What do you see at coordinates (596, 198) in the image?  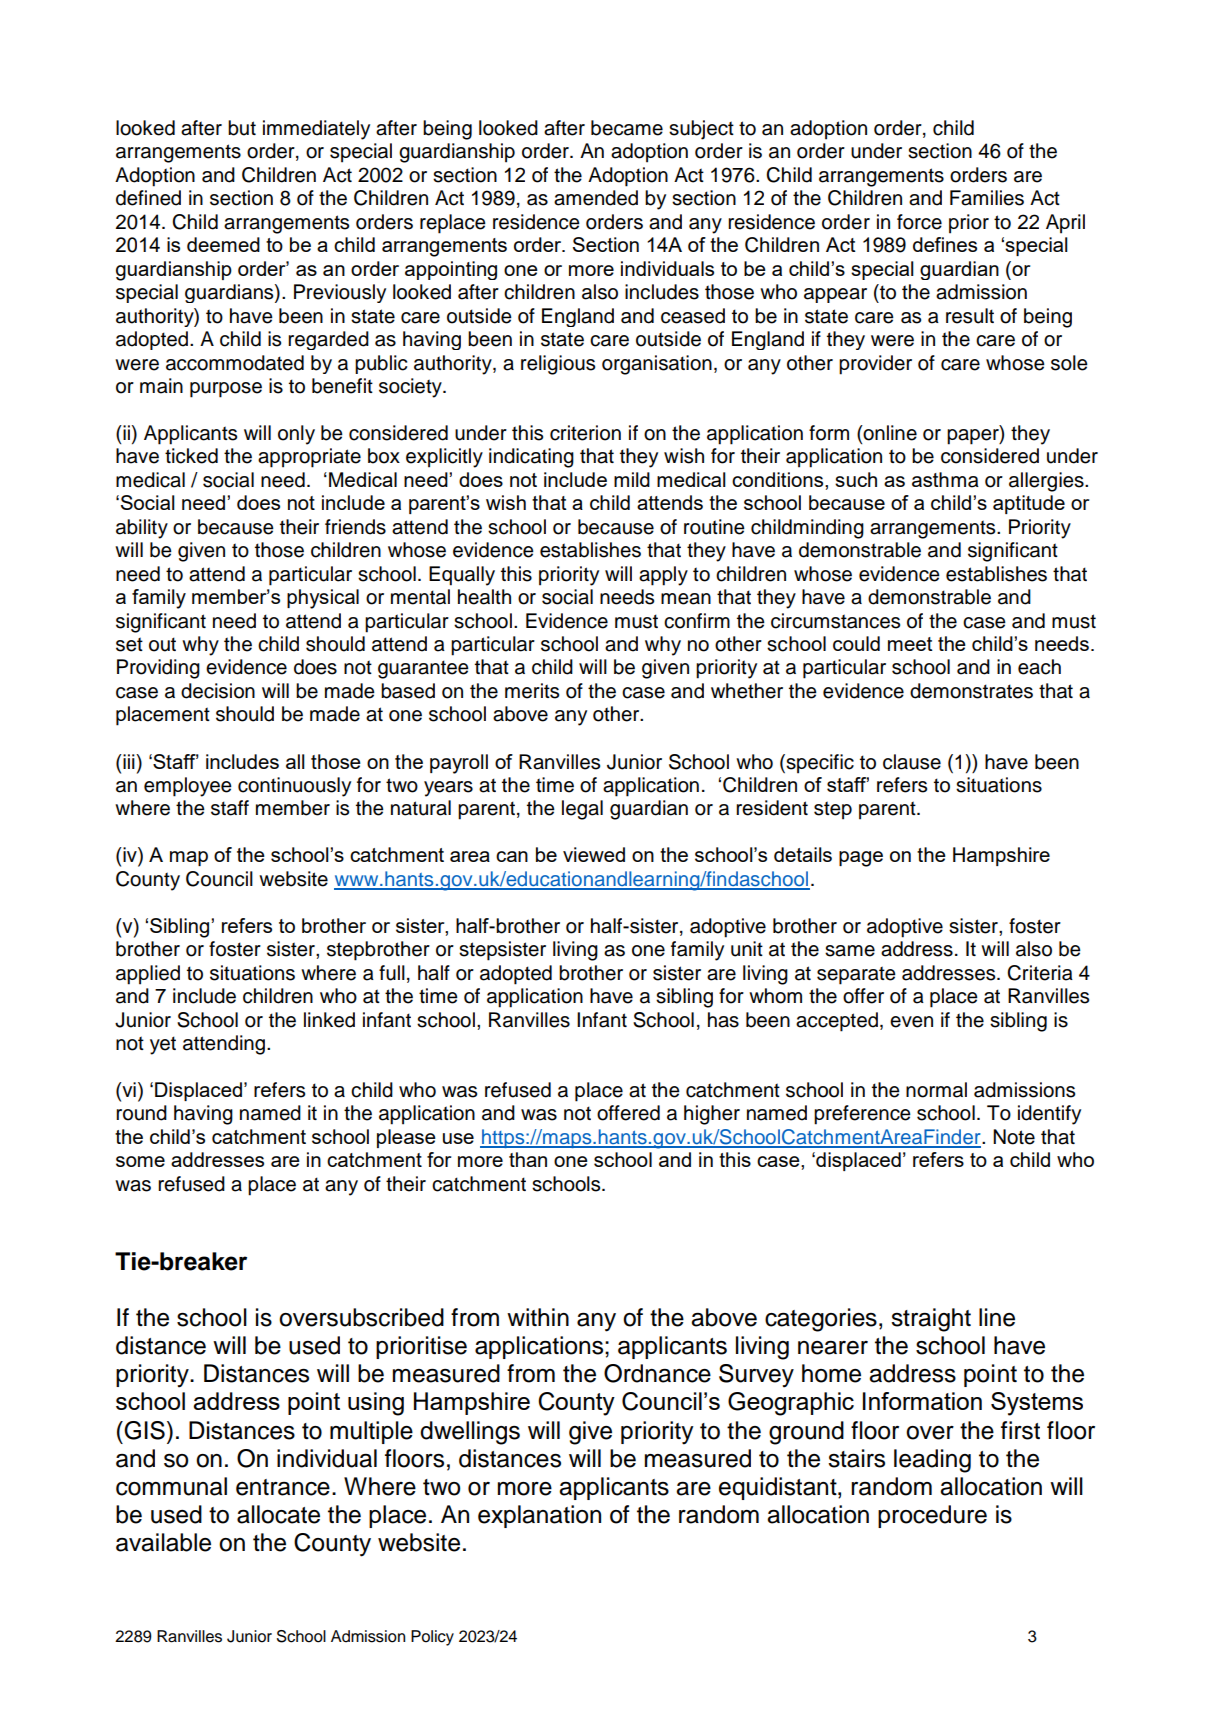 I see `amended` at bounding box center [596, 198].
